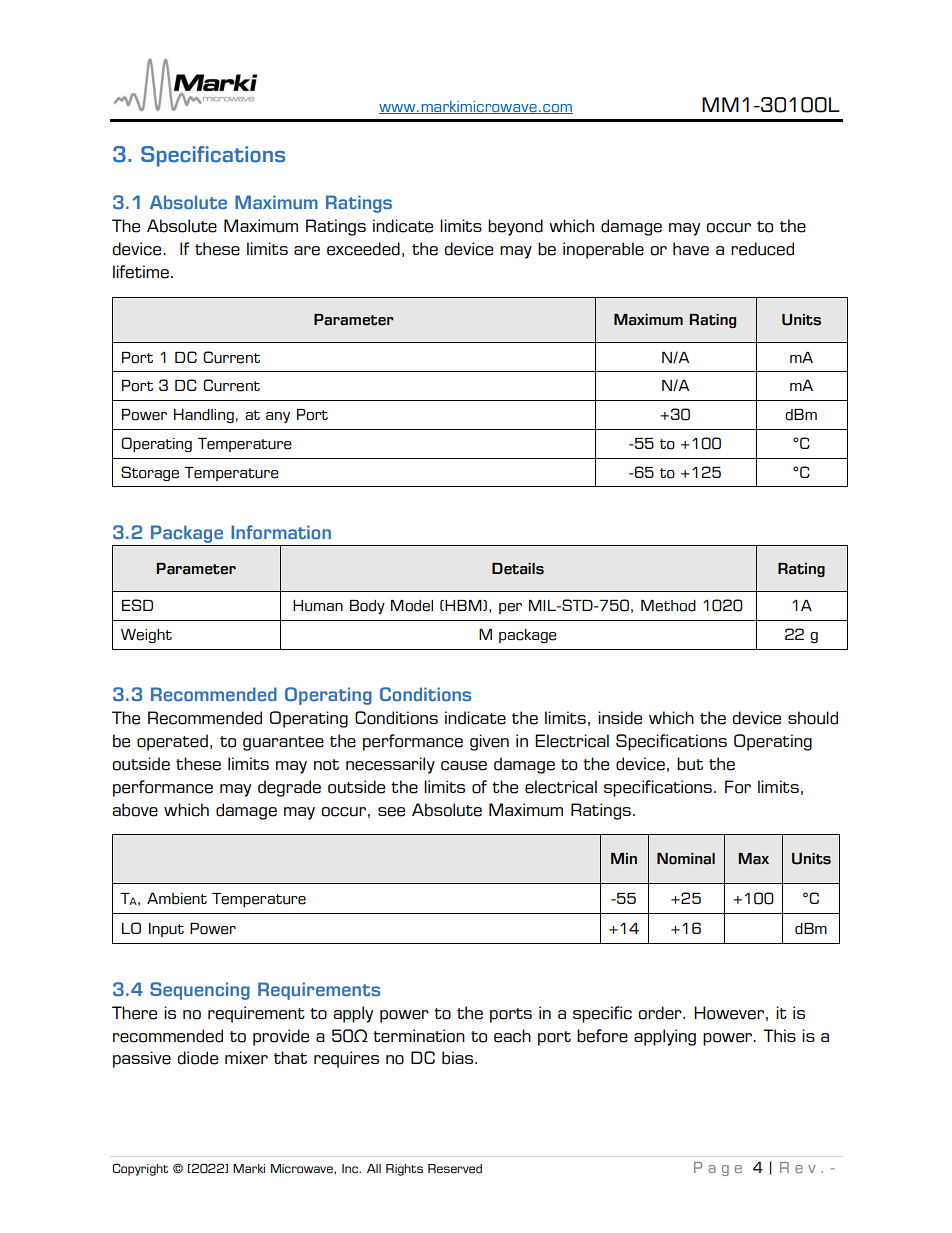 Image resolution: width=952 pixels, height=1233 pixels. Describe the element at coordinates (177, 899) in the screenshot. I see `Ambient` at that location.
